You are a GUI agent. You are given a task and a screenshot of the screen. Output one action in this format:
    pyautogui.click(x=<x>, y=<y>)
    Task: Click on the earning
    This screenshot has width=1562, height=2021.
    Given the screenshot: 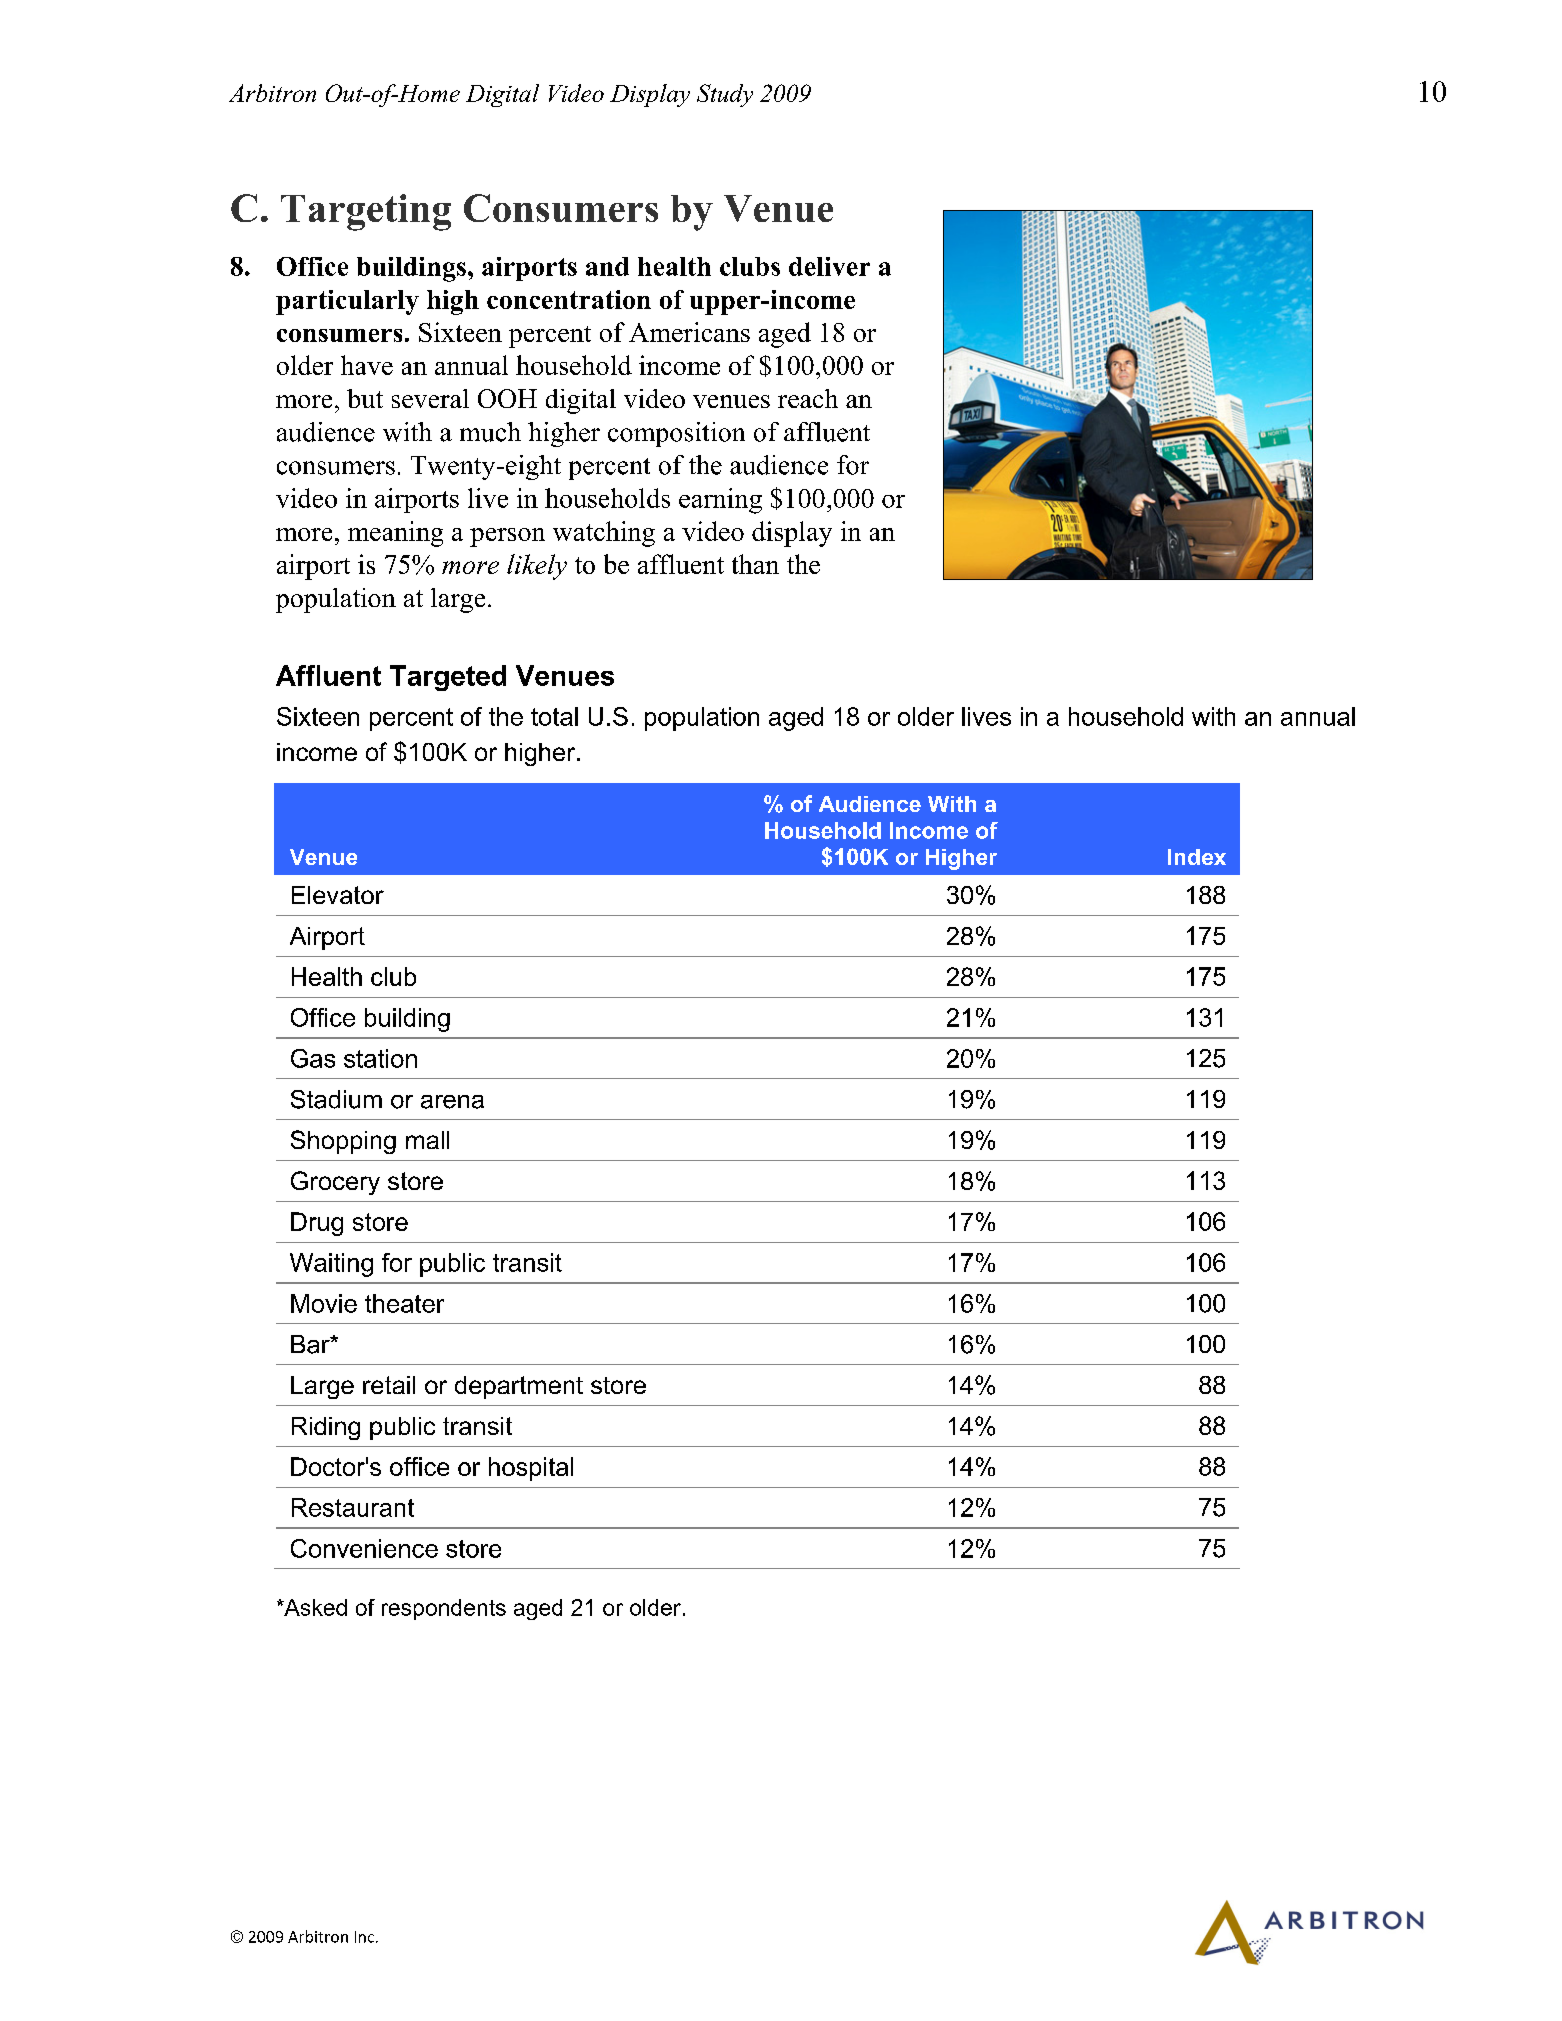 What is the action you would take?
    pyautogui.click(x=720, y=501)
